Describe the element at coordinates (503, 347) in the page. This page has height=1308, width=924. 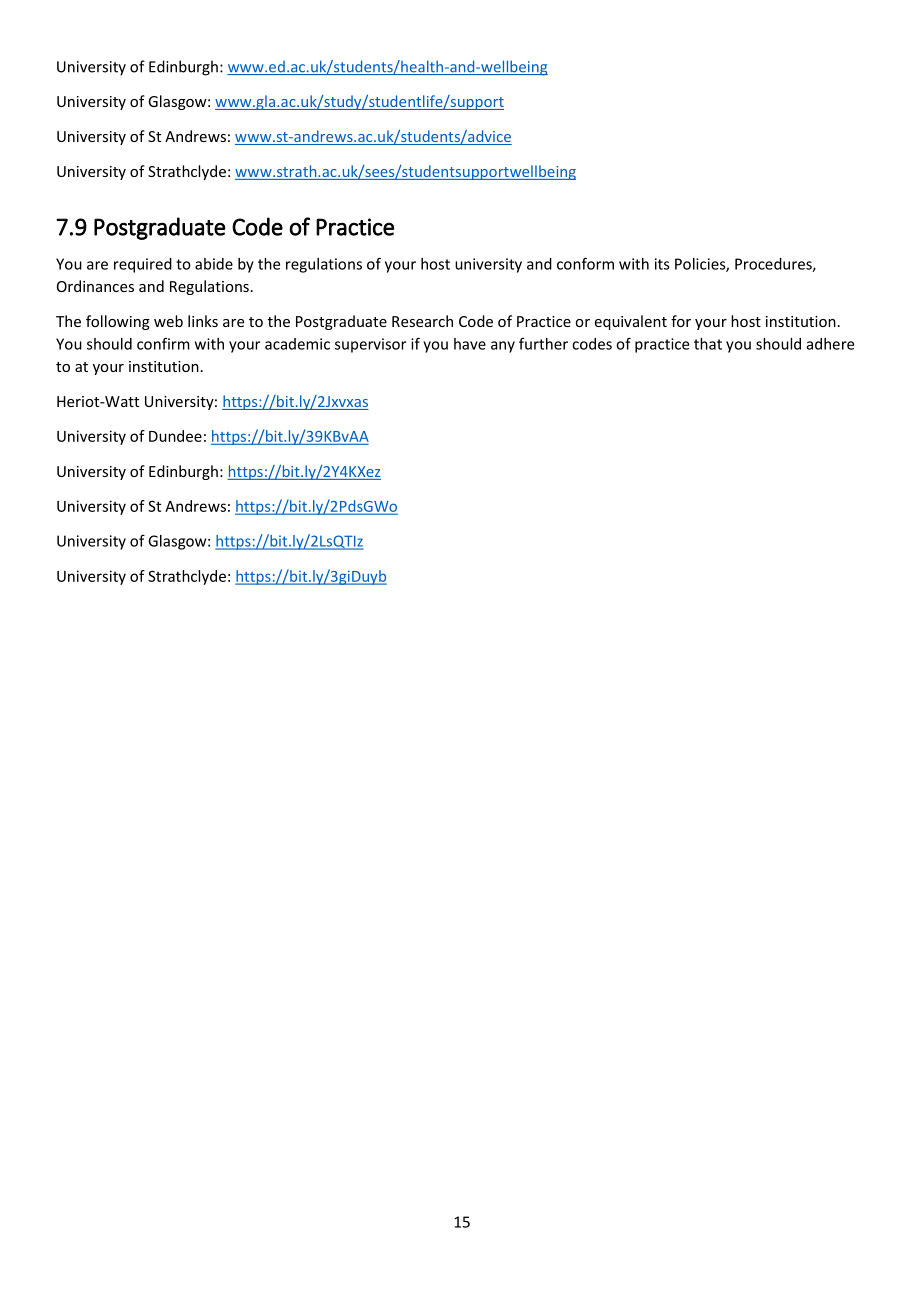
I see `any` at that location.
